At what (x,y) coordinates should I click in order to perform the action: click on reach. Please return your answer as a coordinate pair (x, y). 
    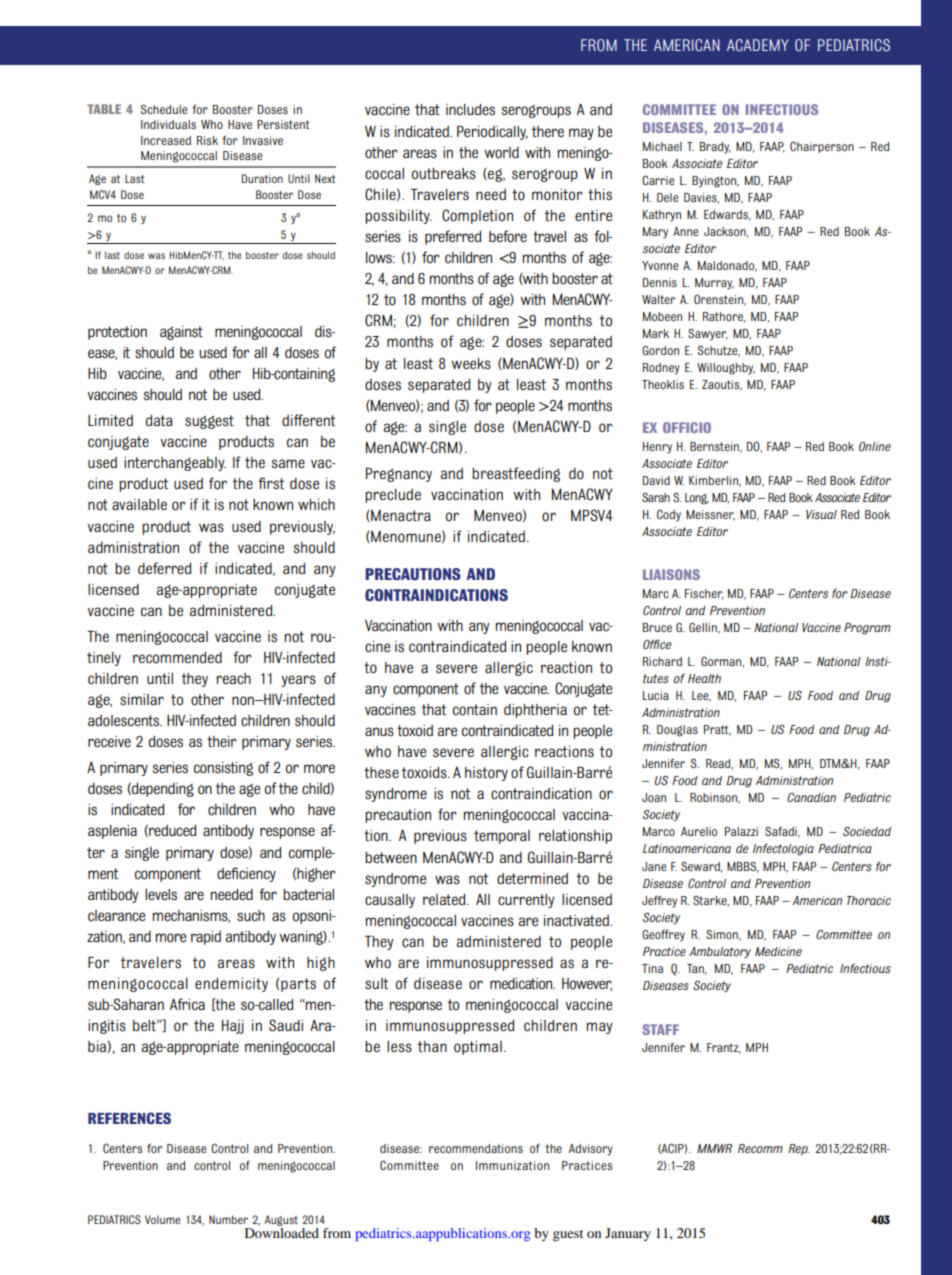
    Looking at the image, I should click on (233, 679).
